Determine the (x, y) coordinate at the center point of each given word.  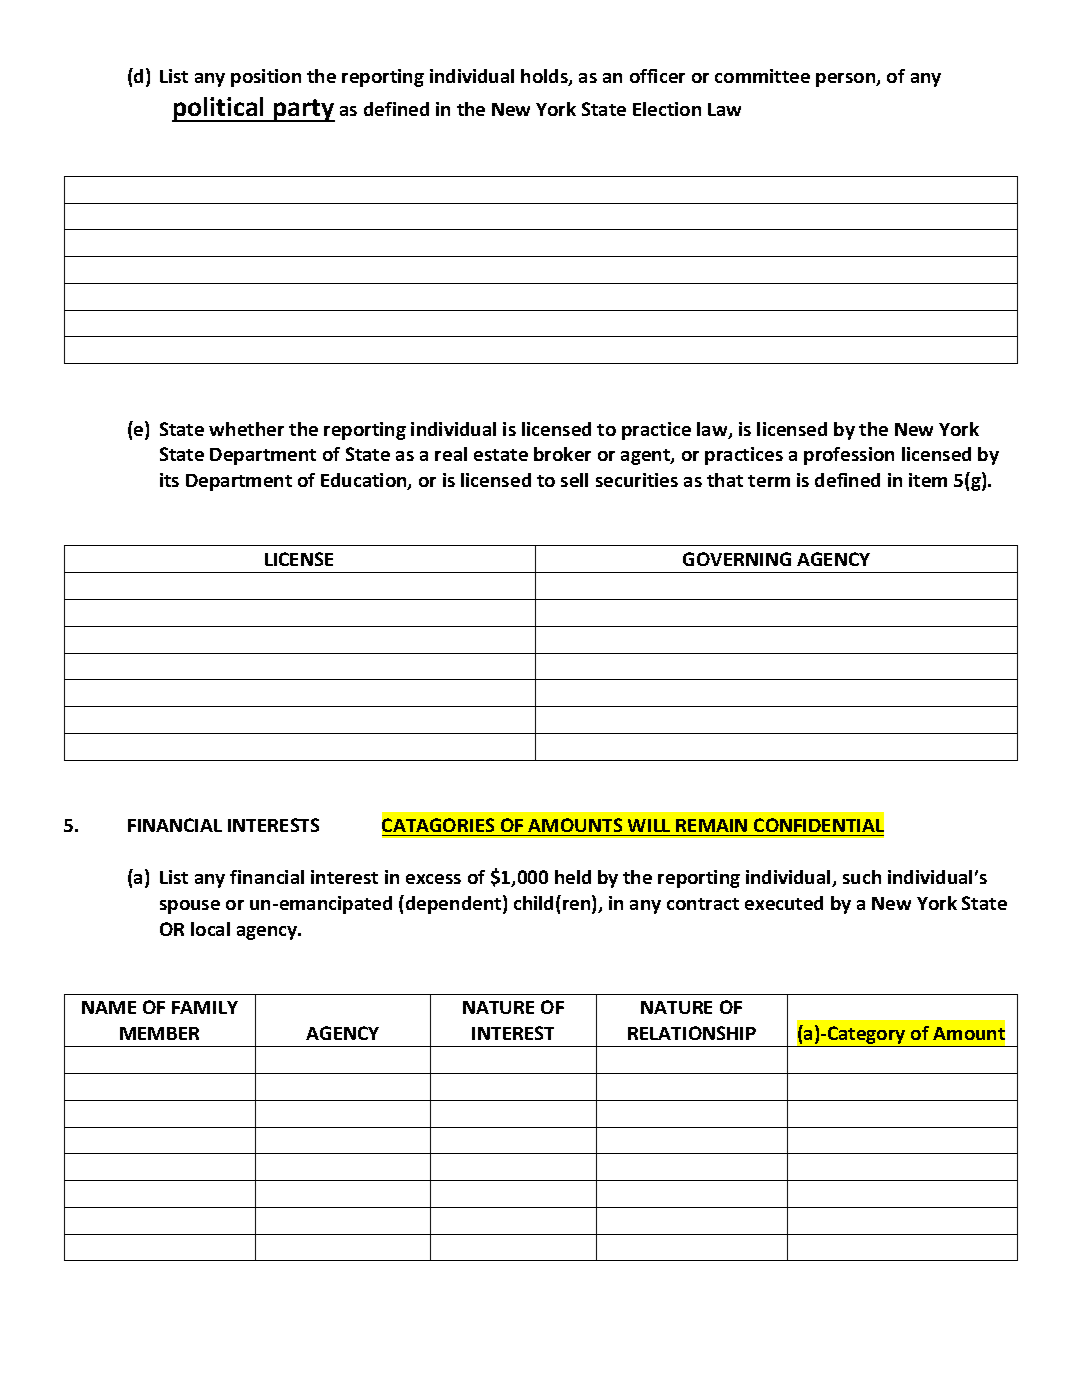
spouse (190, 907)
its (169, 480)
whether (246, 429)
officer (657, 76)
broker (562, 454)
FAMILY (205, 1007)
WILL (649, 825)
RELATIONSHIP (692, 1033)
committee (762, 76)
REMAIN (711, 825)
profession (849, 456)
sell (574, 480)
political (219, 109)
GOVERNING (737, 559)
